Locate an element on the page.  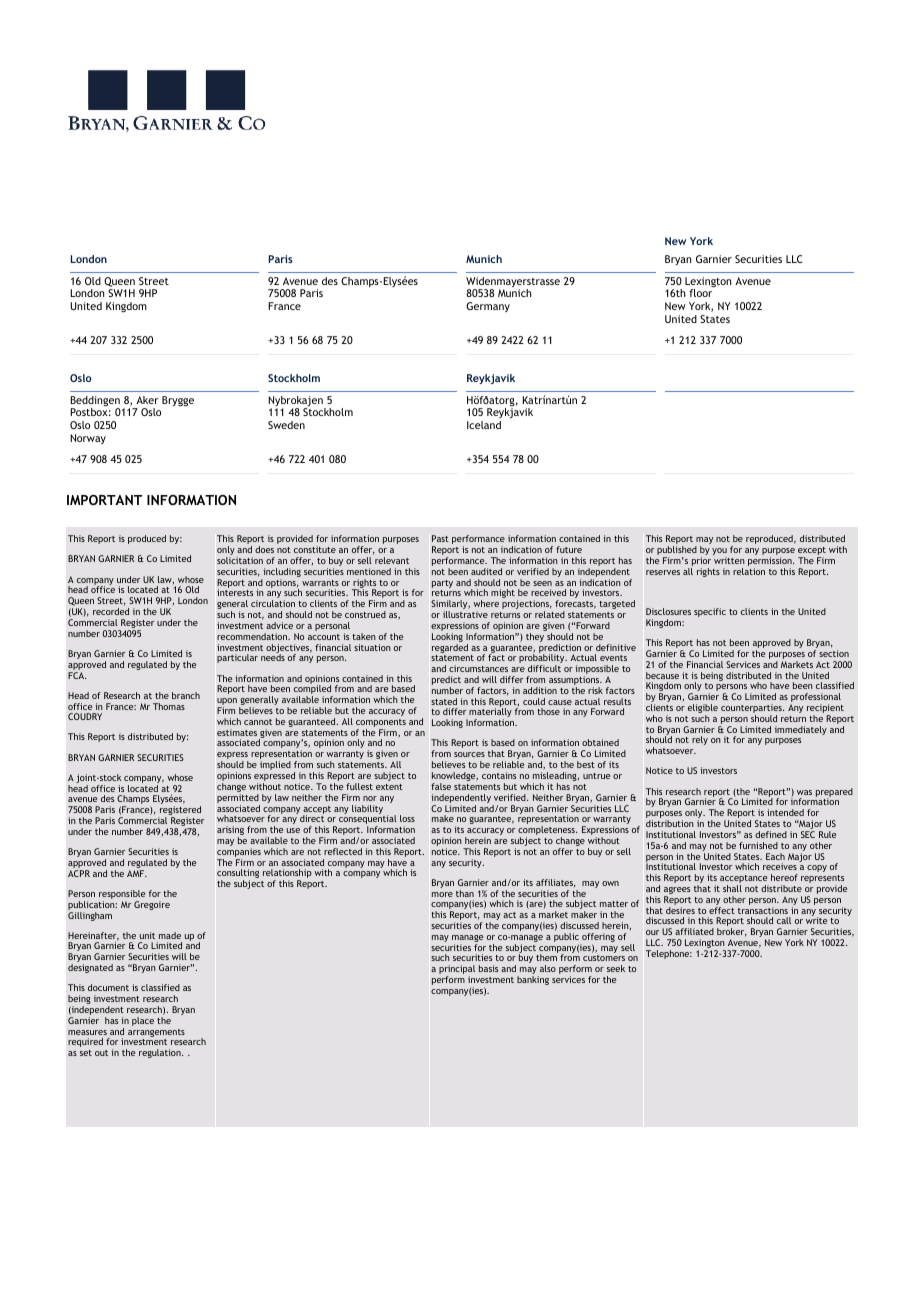
Germany is located at coordinates (488, 307).
